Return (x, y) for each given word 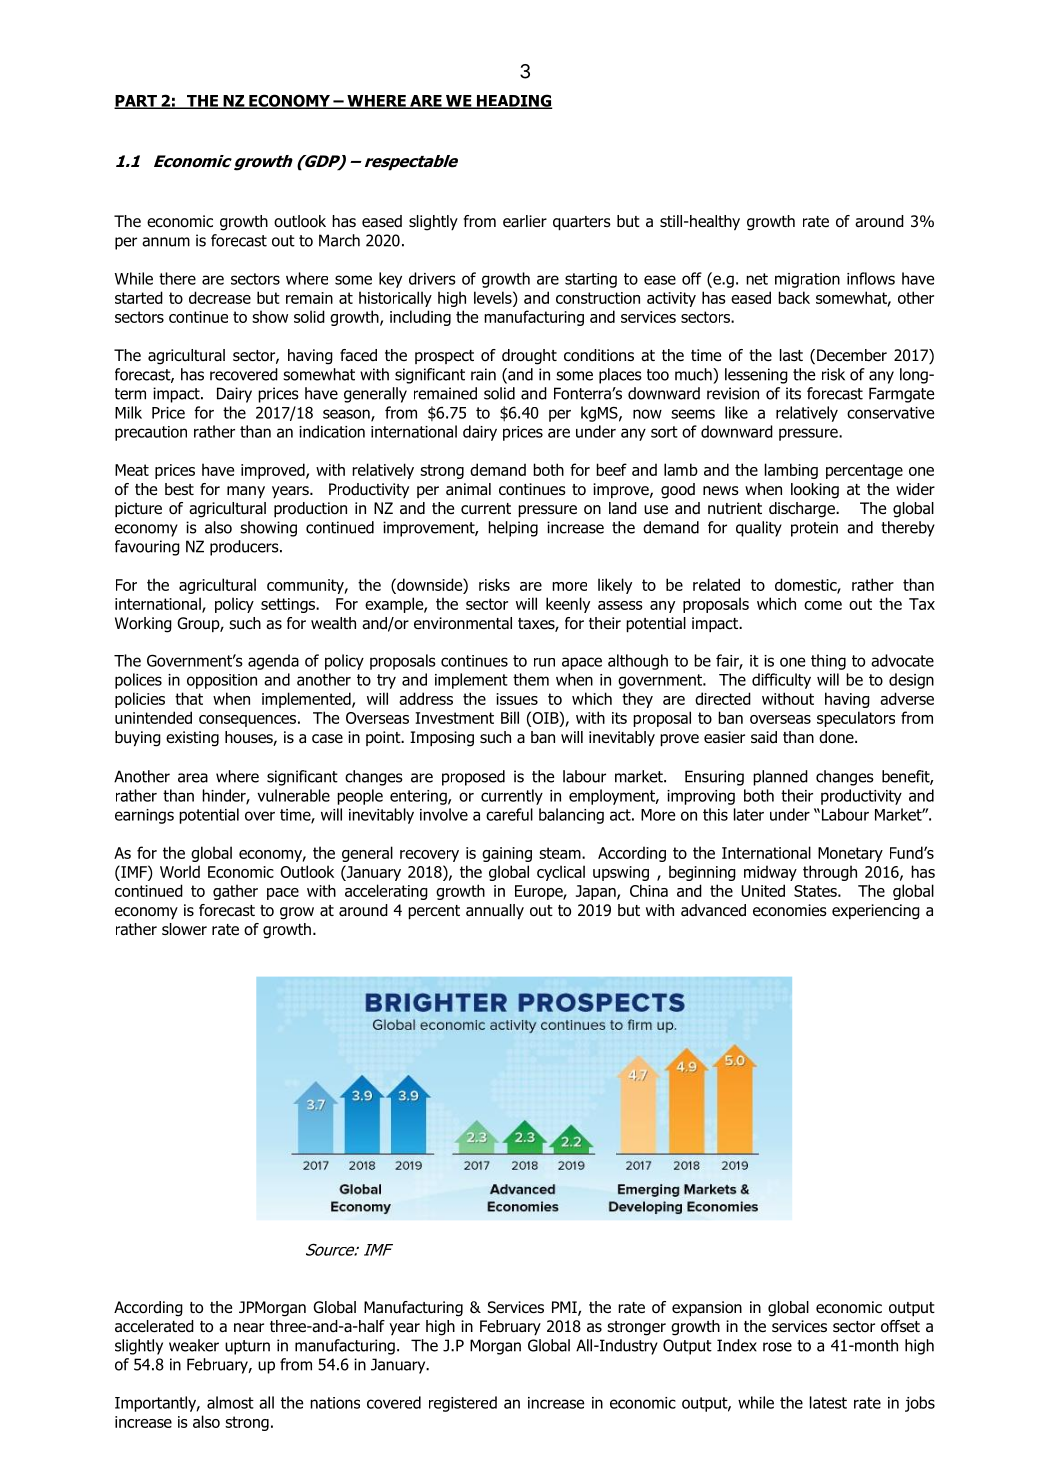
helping (513, 529)
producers (245, 548)
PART (136, 102)
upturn (247, 1347)
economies (790, 910)
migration (807, 280)
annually (495, 911)
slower (184, 929)
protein (814, 529)
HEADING (513, 101)
